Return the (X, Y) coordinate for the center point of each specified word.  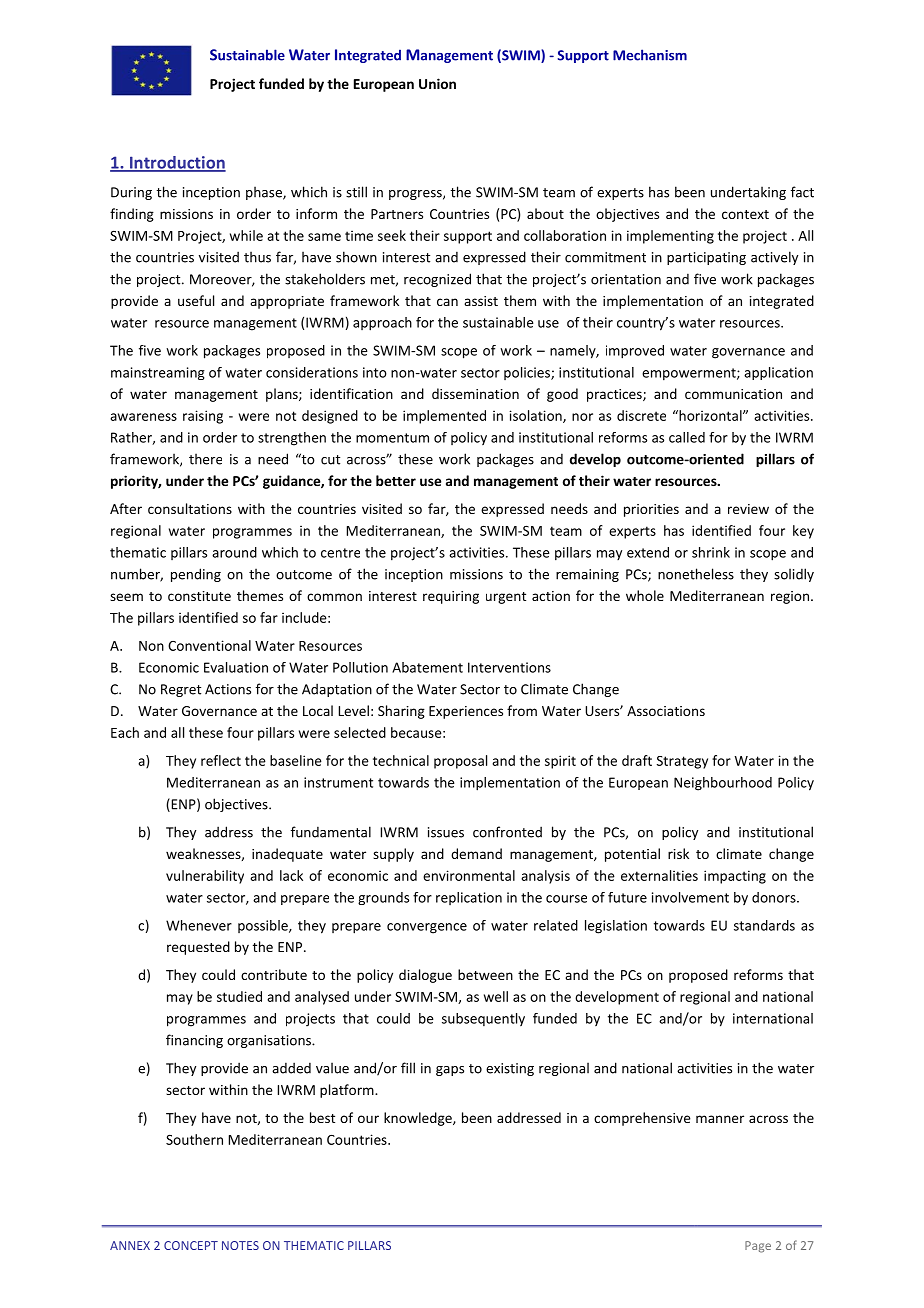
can (447, 302)
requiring (451, 597)
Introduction (176, 163)
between (485, 974)
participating (706, 258)
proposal (460, 762)
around (234, 552)
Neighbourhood (723, 784)
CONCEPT (191, 1245)
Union (437, 83)
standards (764, 925)
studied (239, 996)
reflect (221, 760)
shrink (711, 552)
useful (196, 300)
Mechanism (650, 55)
